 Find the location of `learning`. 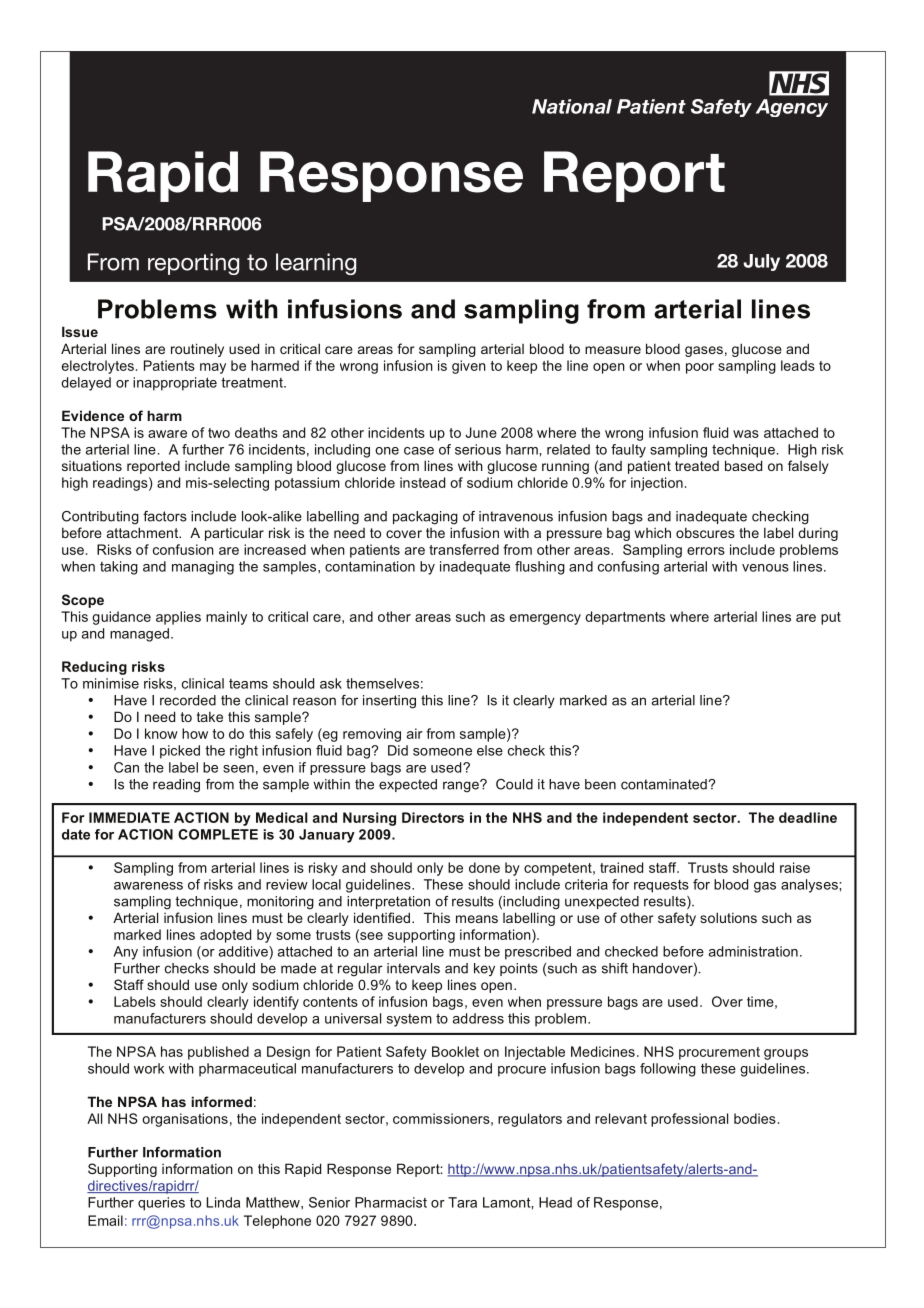

learning is located at coordinates (316, 264).
